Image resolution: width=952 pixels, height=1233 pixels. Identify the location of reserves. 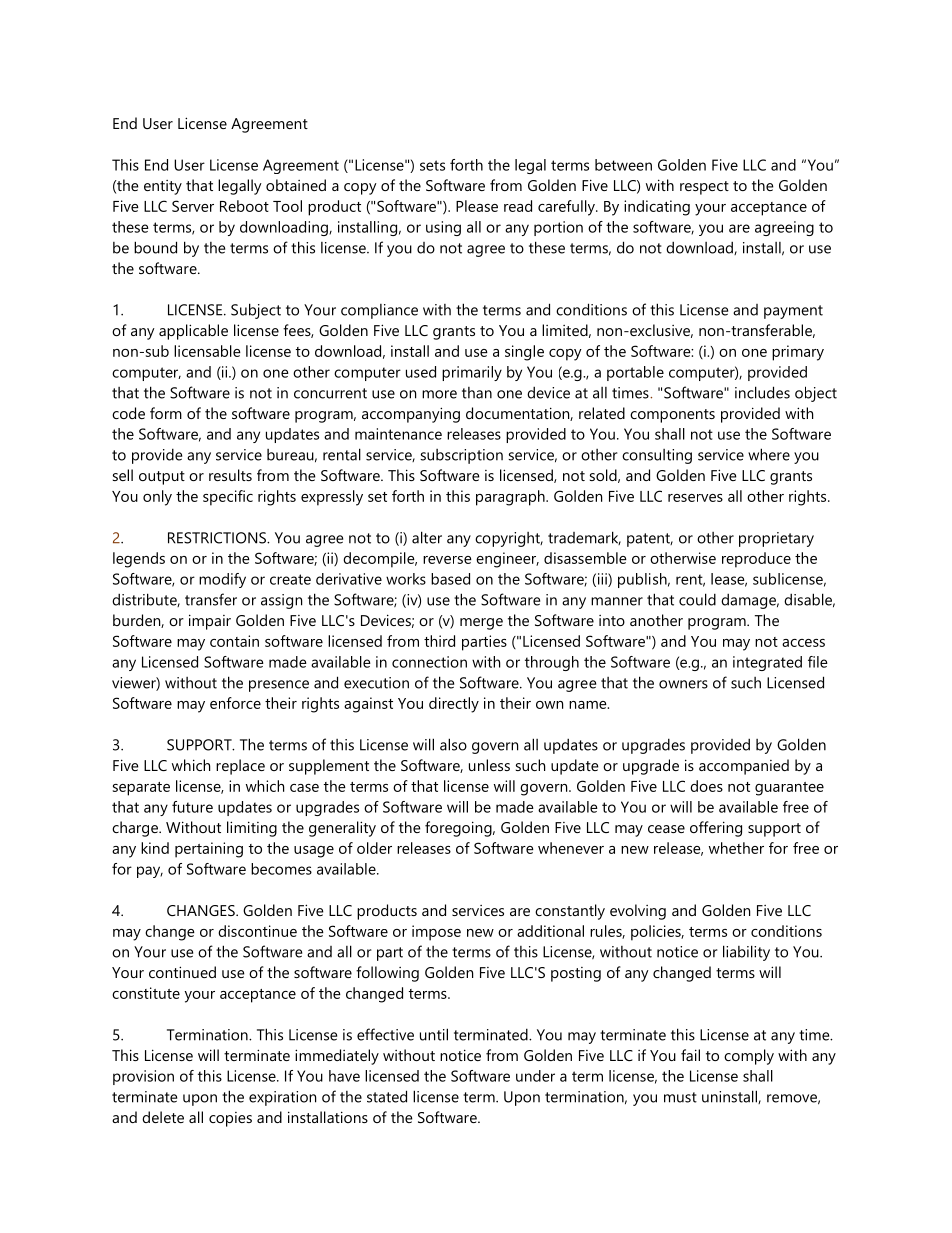
(695, 498).
